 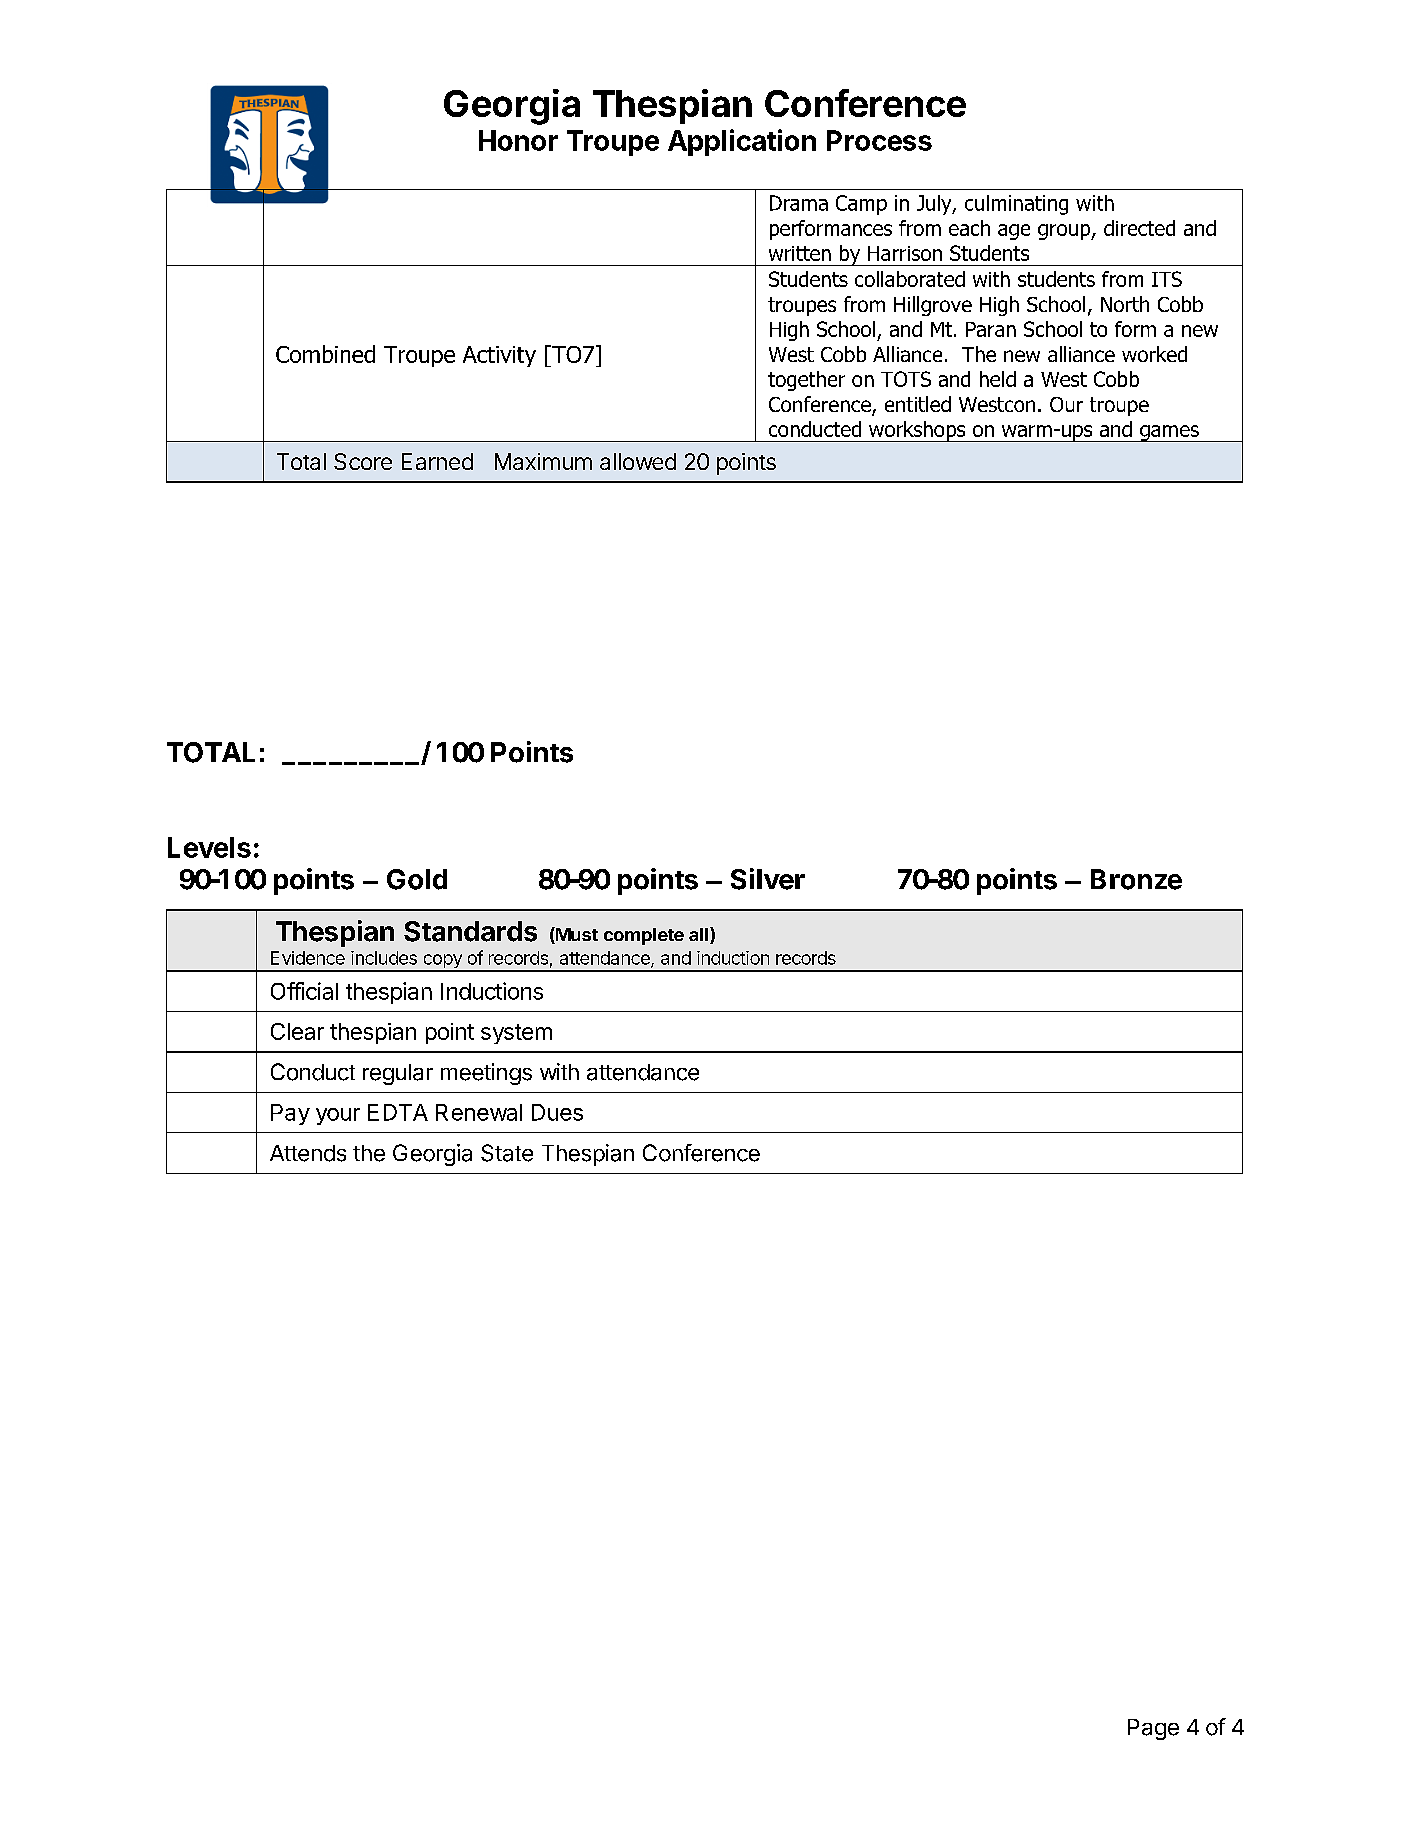 What do you see at coordinates (209, 847) in the document?
I see `Levels` at bounding box center [209, 847].
